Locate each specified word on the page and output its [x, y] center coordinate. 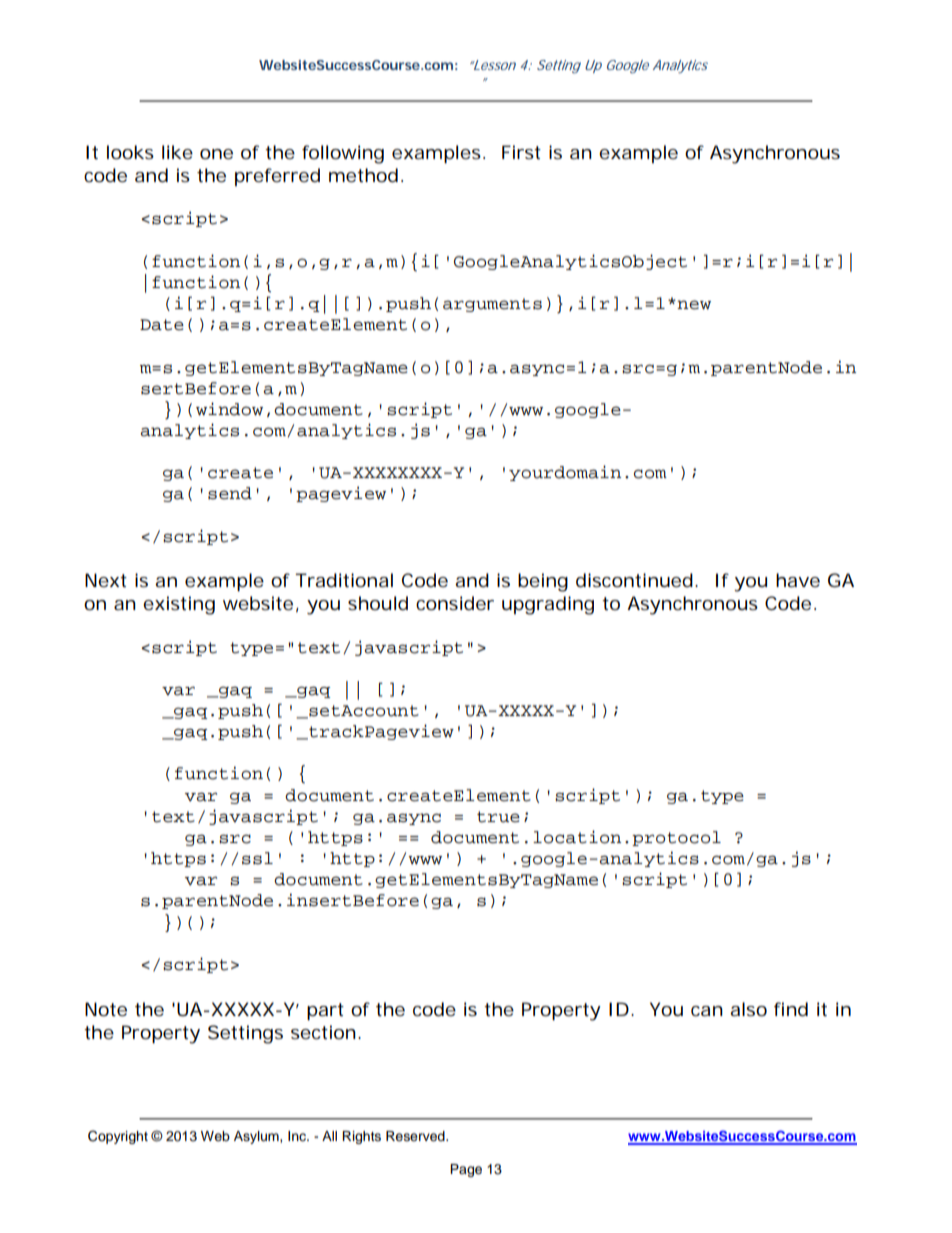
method [365, 175]
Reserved [416, 1136]
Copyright [118, 1137]
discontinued [636, 580]
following [343, 154]
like [177, 152]
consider [455, 603]
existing [179, 605]
